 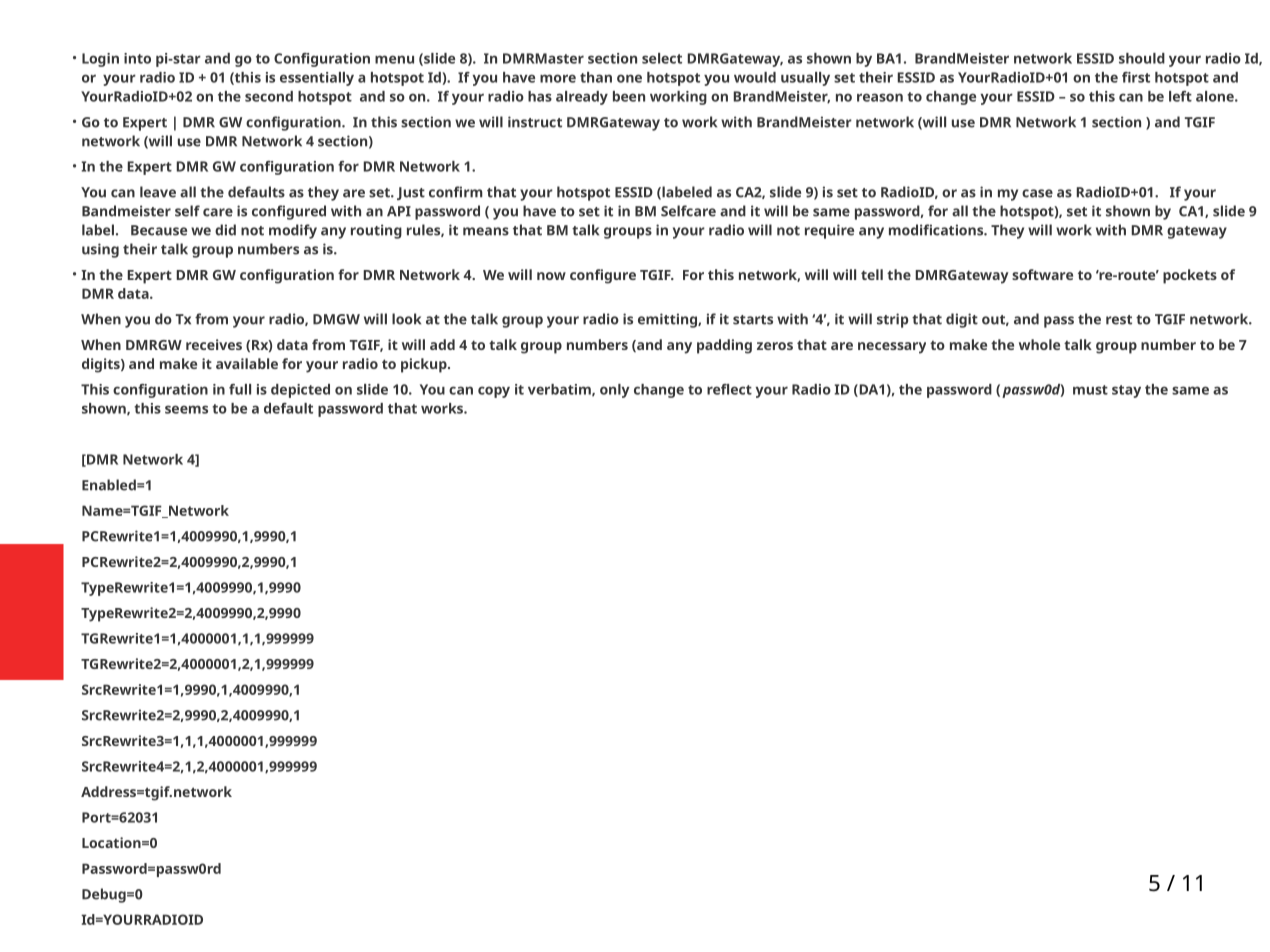 What do you see at coordinates (240, 389) in the document?
I see `full` at bounding box center [240, 389].
